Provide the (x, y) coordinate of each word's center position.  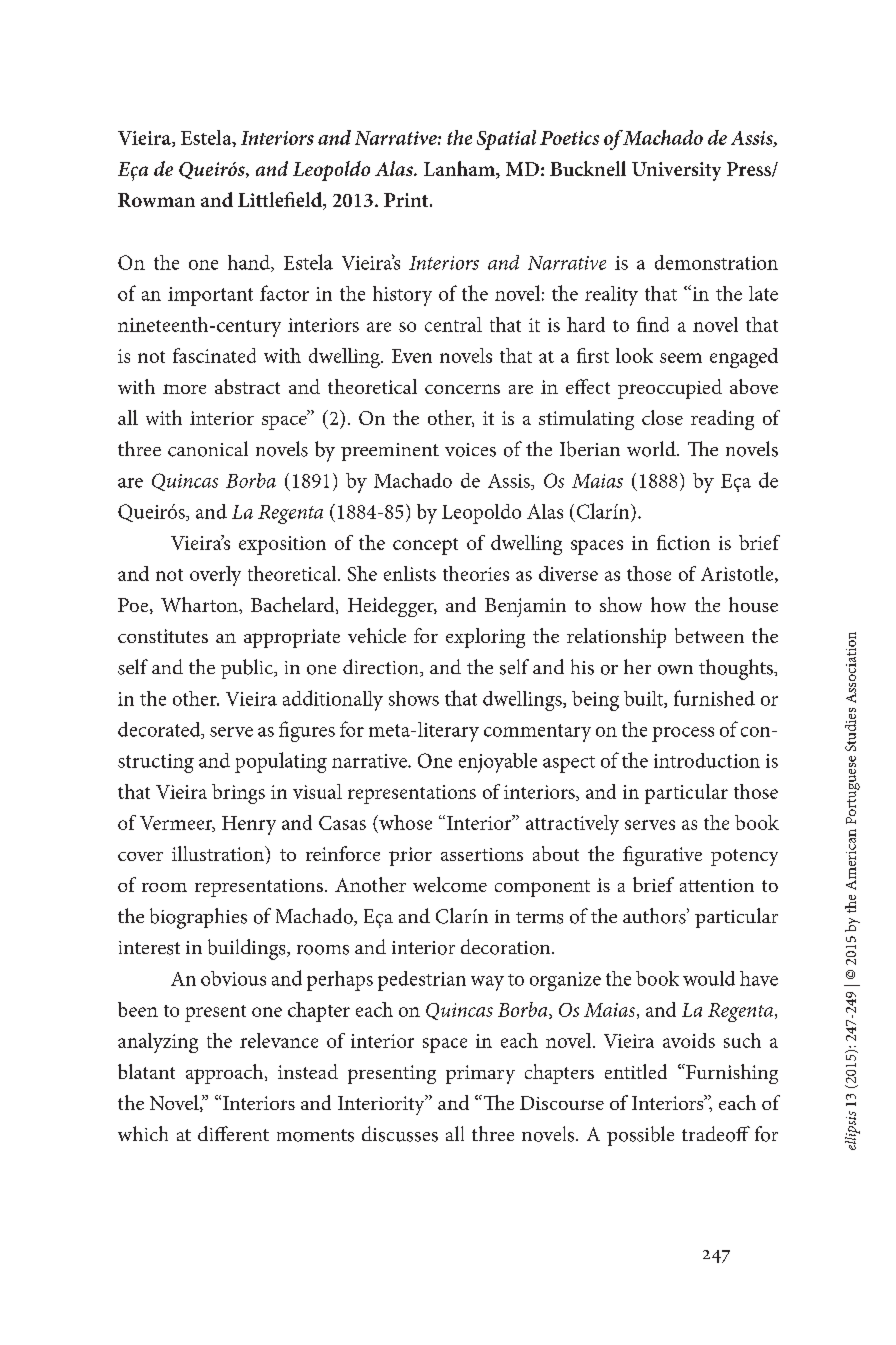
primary (480, 1074)
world (652, 449)
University (676, 171)
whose (404, 824)
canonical (208, 449)
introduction (707, 760)
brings (238, 794)
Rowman (156, 200)
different (233, 1133)
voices (470, 450)
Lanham (460, 170)
